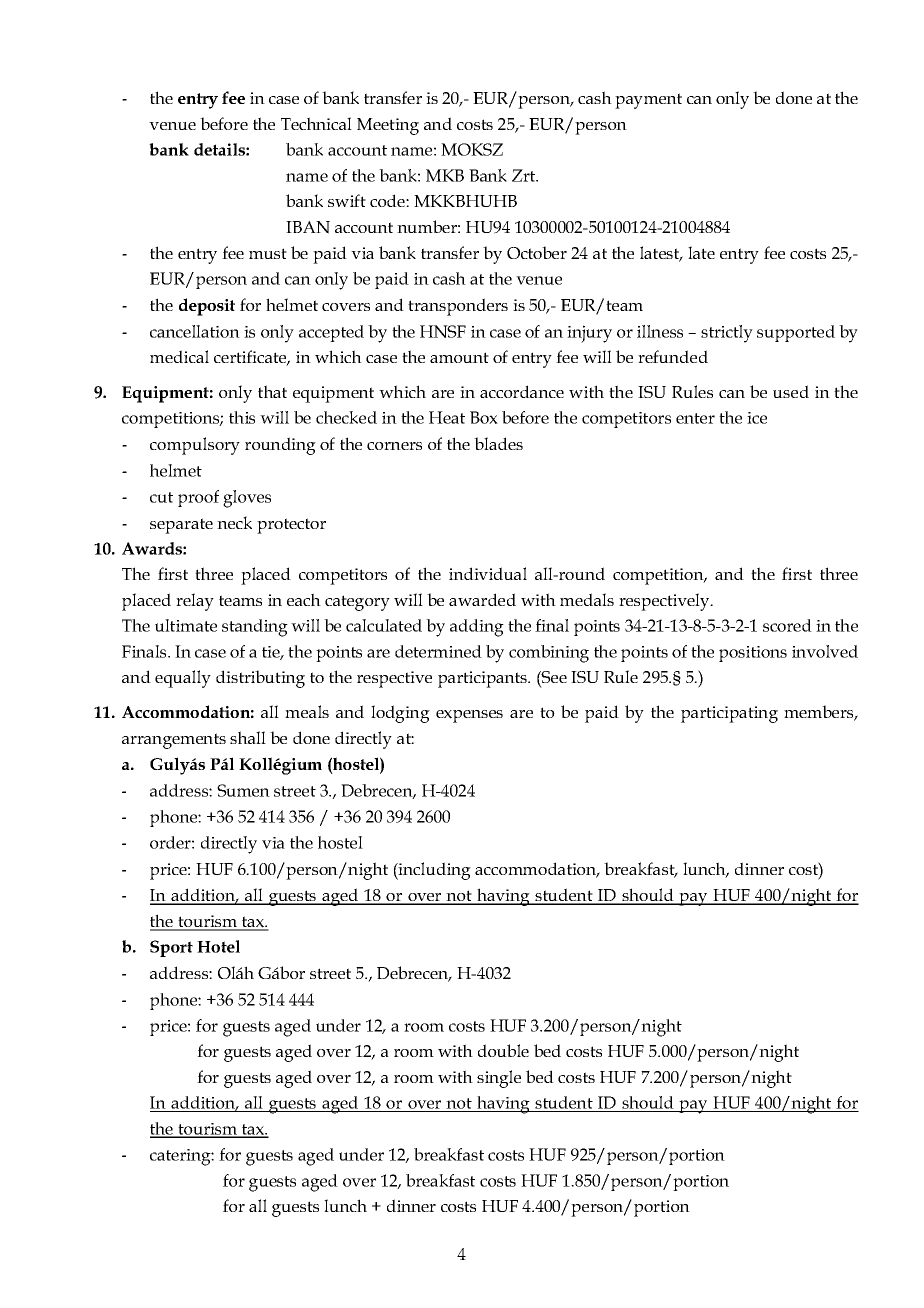 The height and width of the screenshot is (1308, 924). What do you see at coordinates (482, 599) in the screenshot?
I see `awarded` at bounding box center [482, 599].
